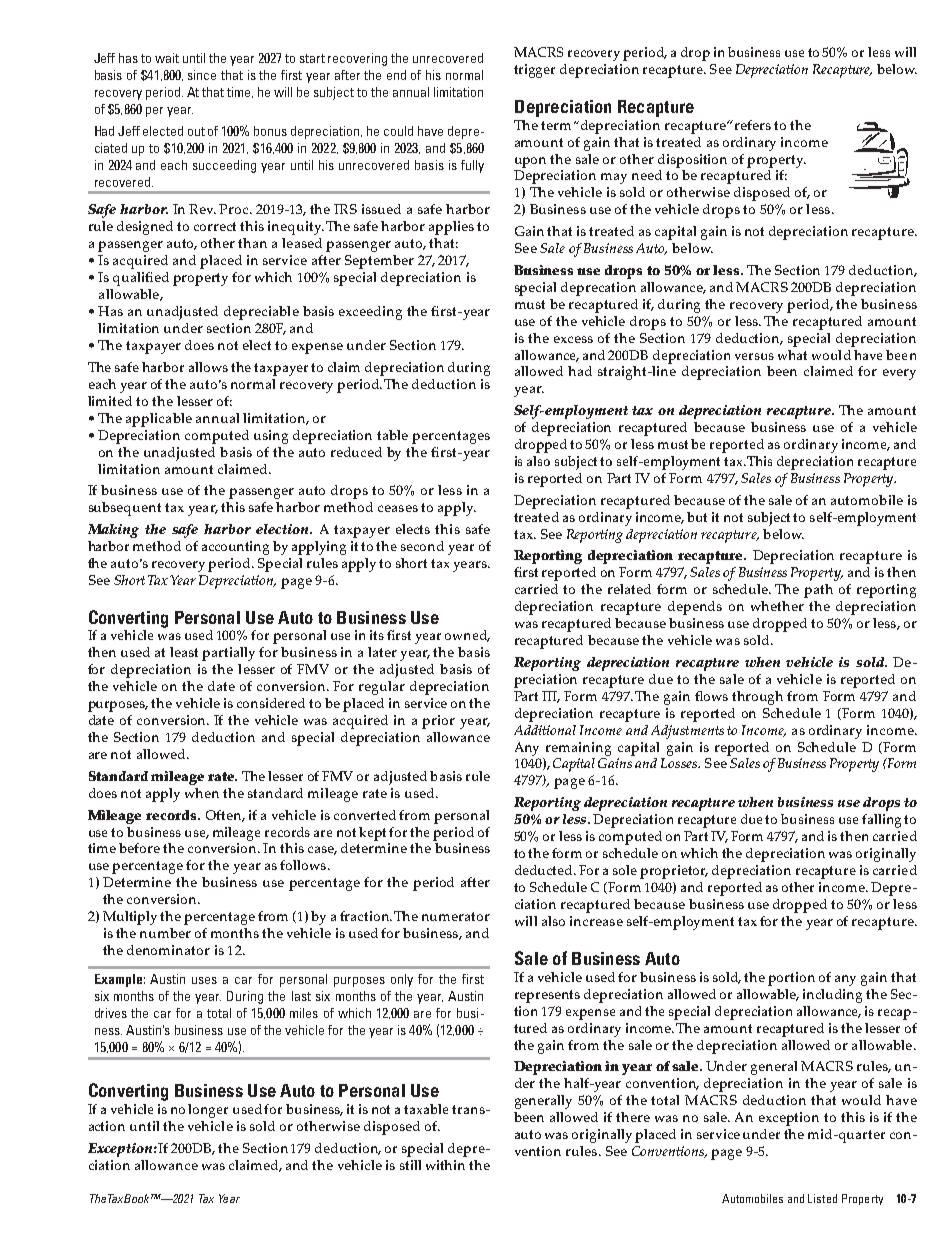 This screenshot has height=1233, width=952. What do you see at coordinates (777, 606) in the screenshot?
I see `whether` at bounding box center [777, 606].
